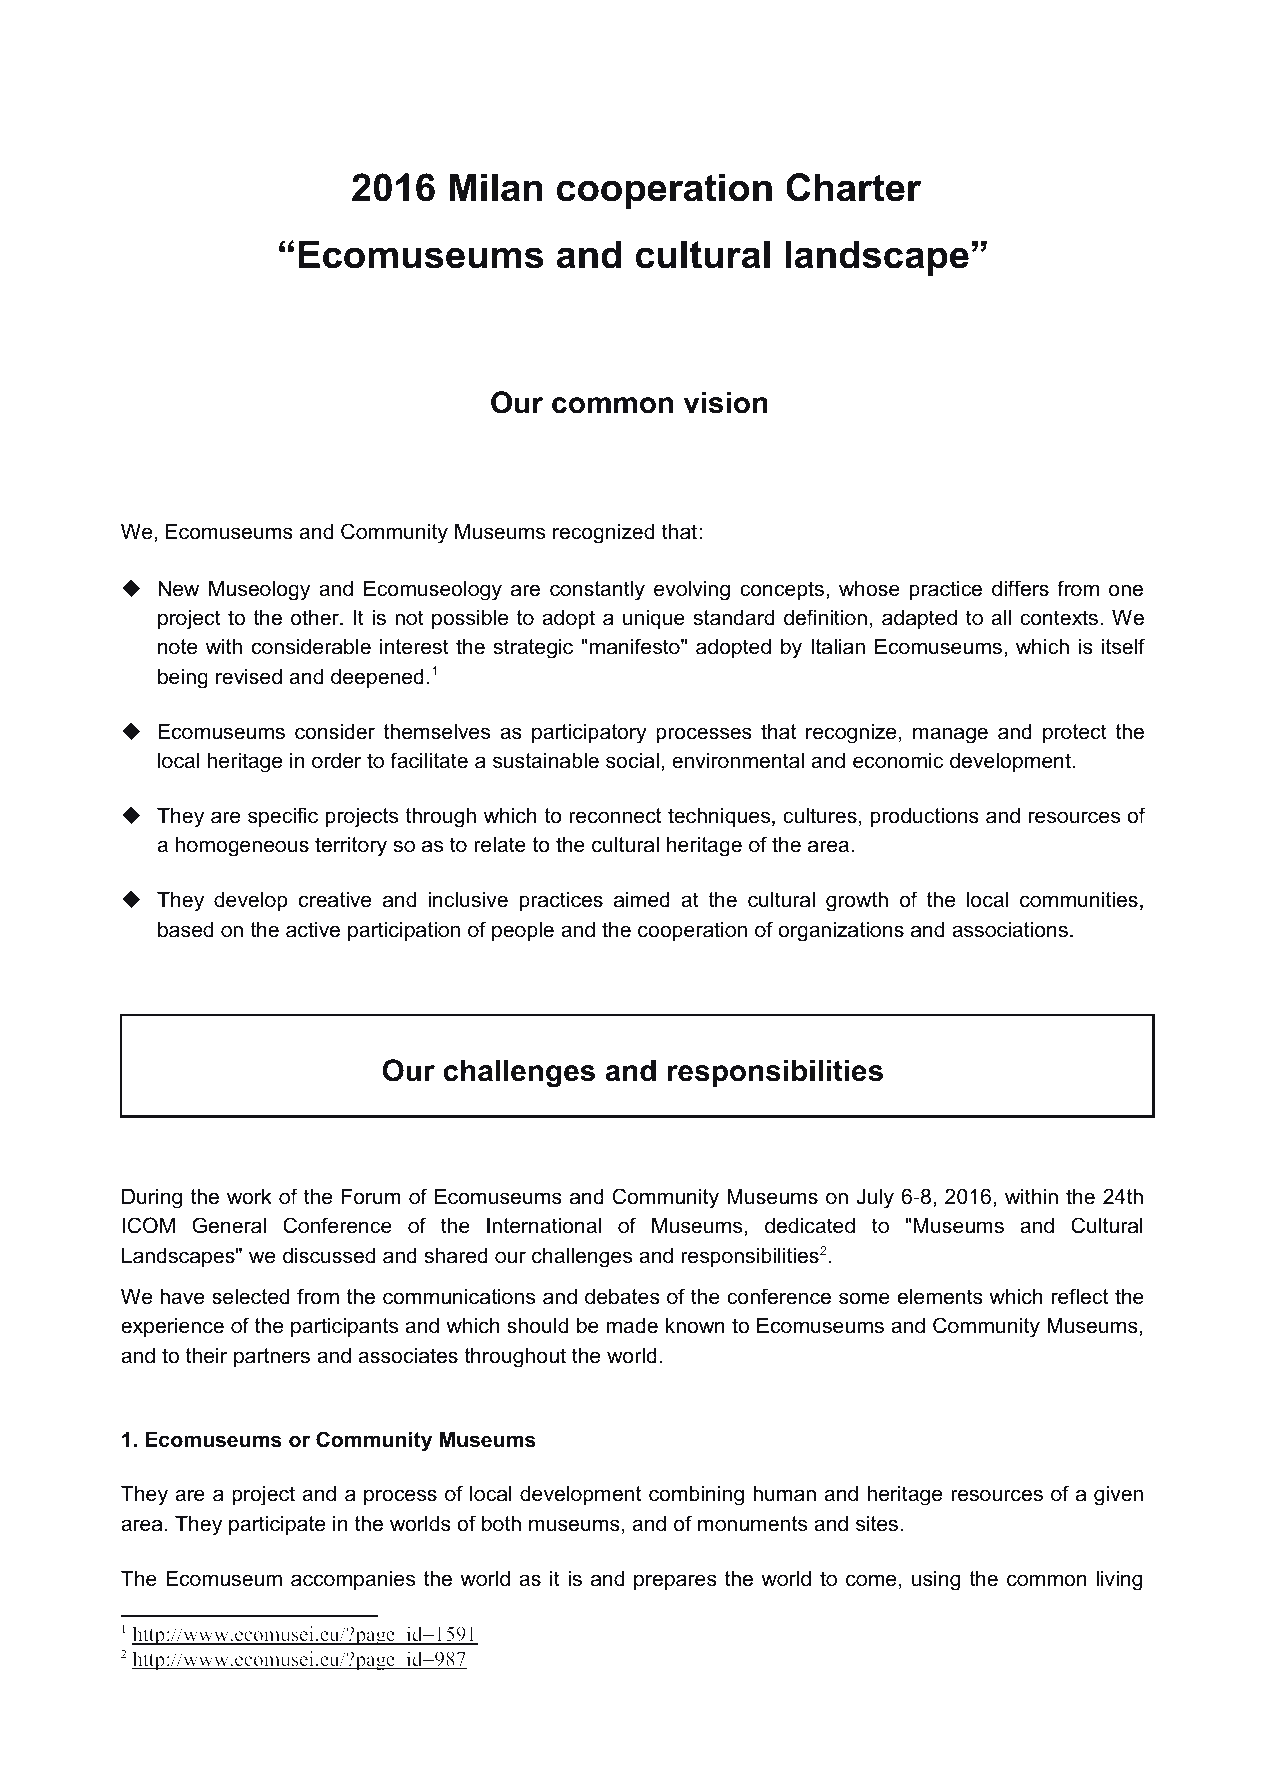  Describe the element at coordinates (853, 187) in the page. I see `Charter` at that location.
